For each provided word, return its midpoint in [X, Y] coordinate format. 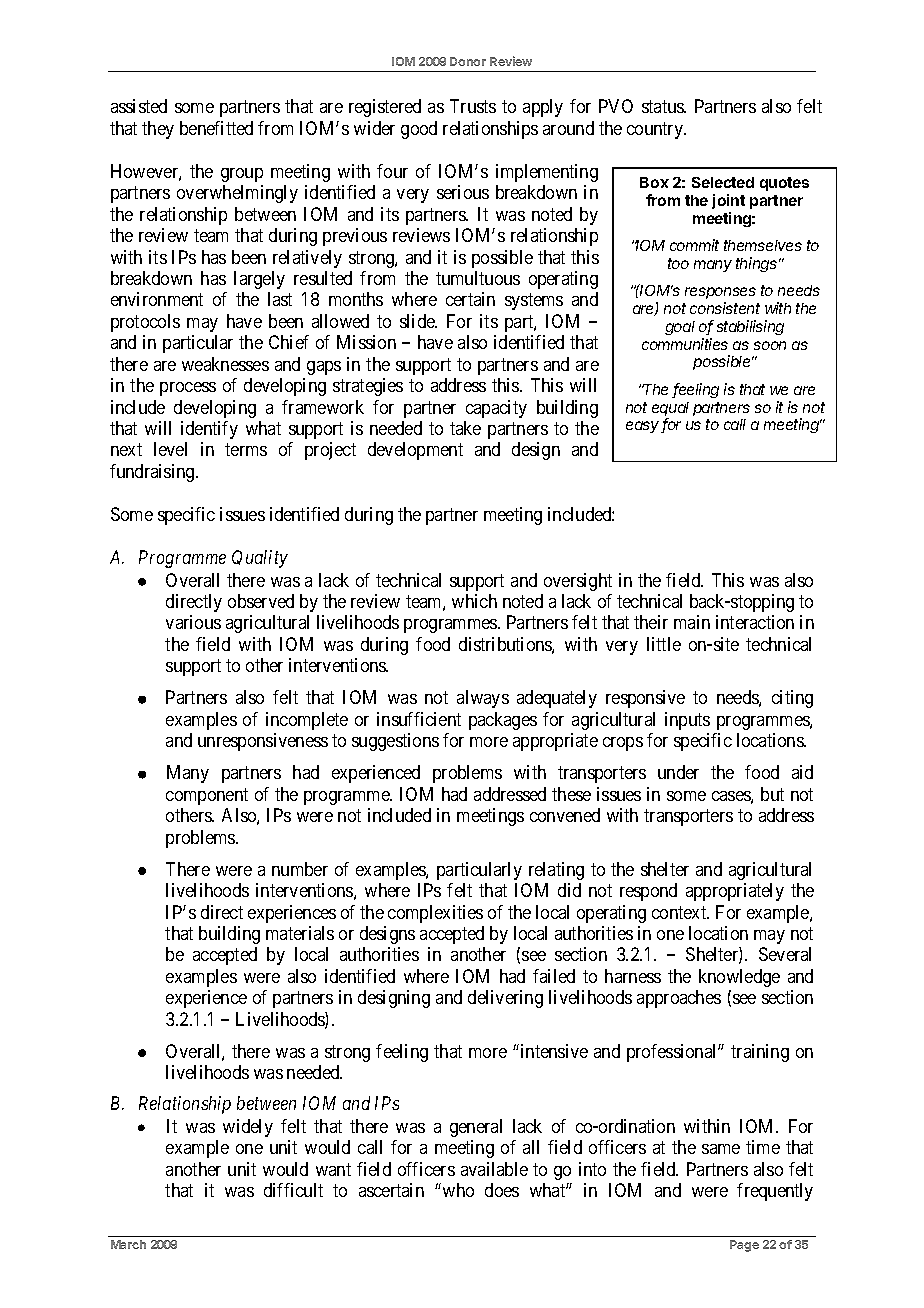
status [664, 107]
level [170, 449]
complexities [435, 914]
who [458, 1190]
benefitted [216, 128]
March [128, 1244]
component [207, 796]
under [678, 772]
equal [670, 410]
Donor [468, 61]
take [465, 428]
